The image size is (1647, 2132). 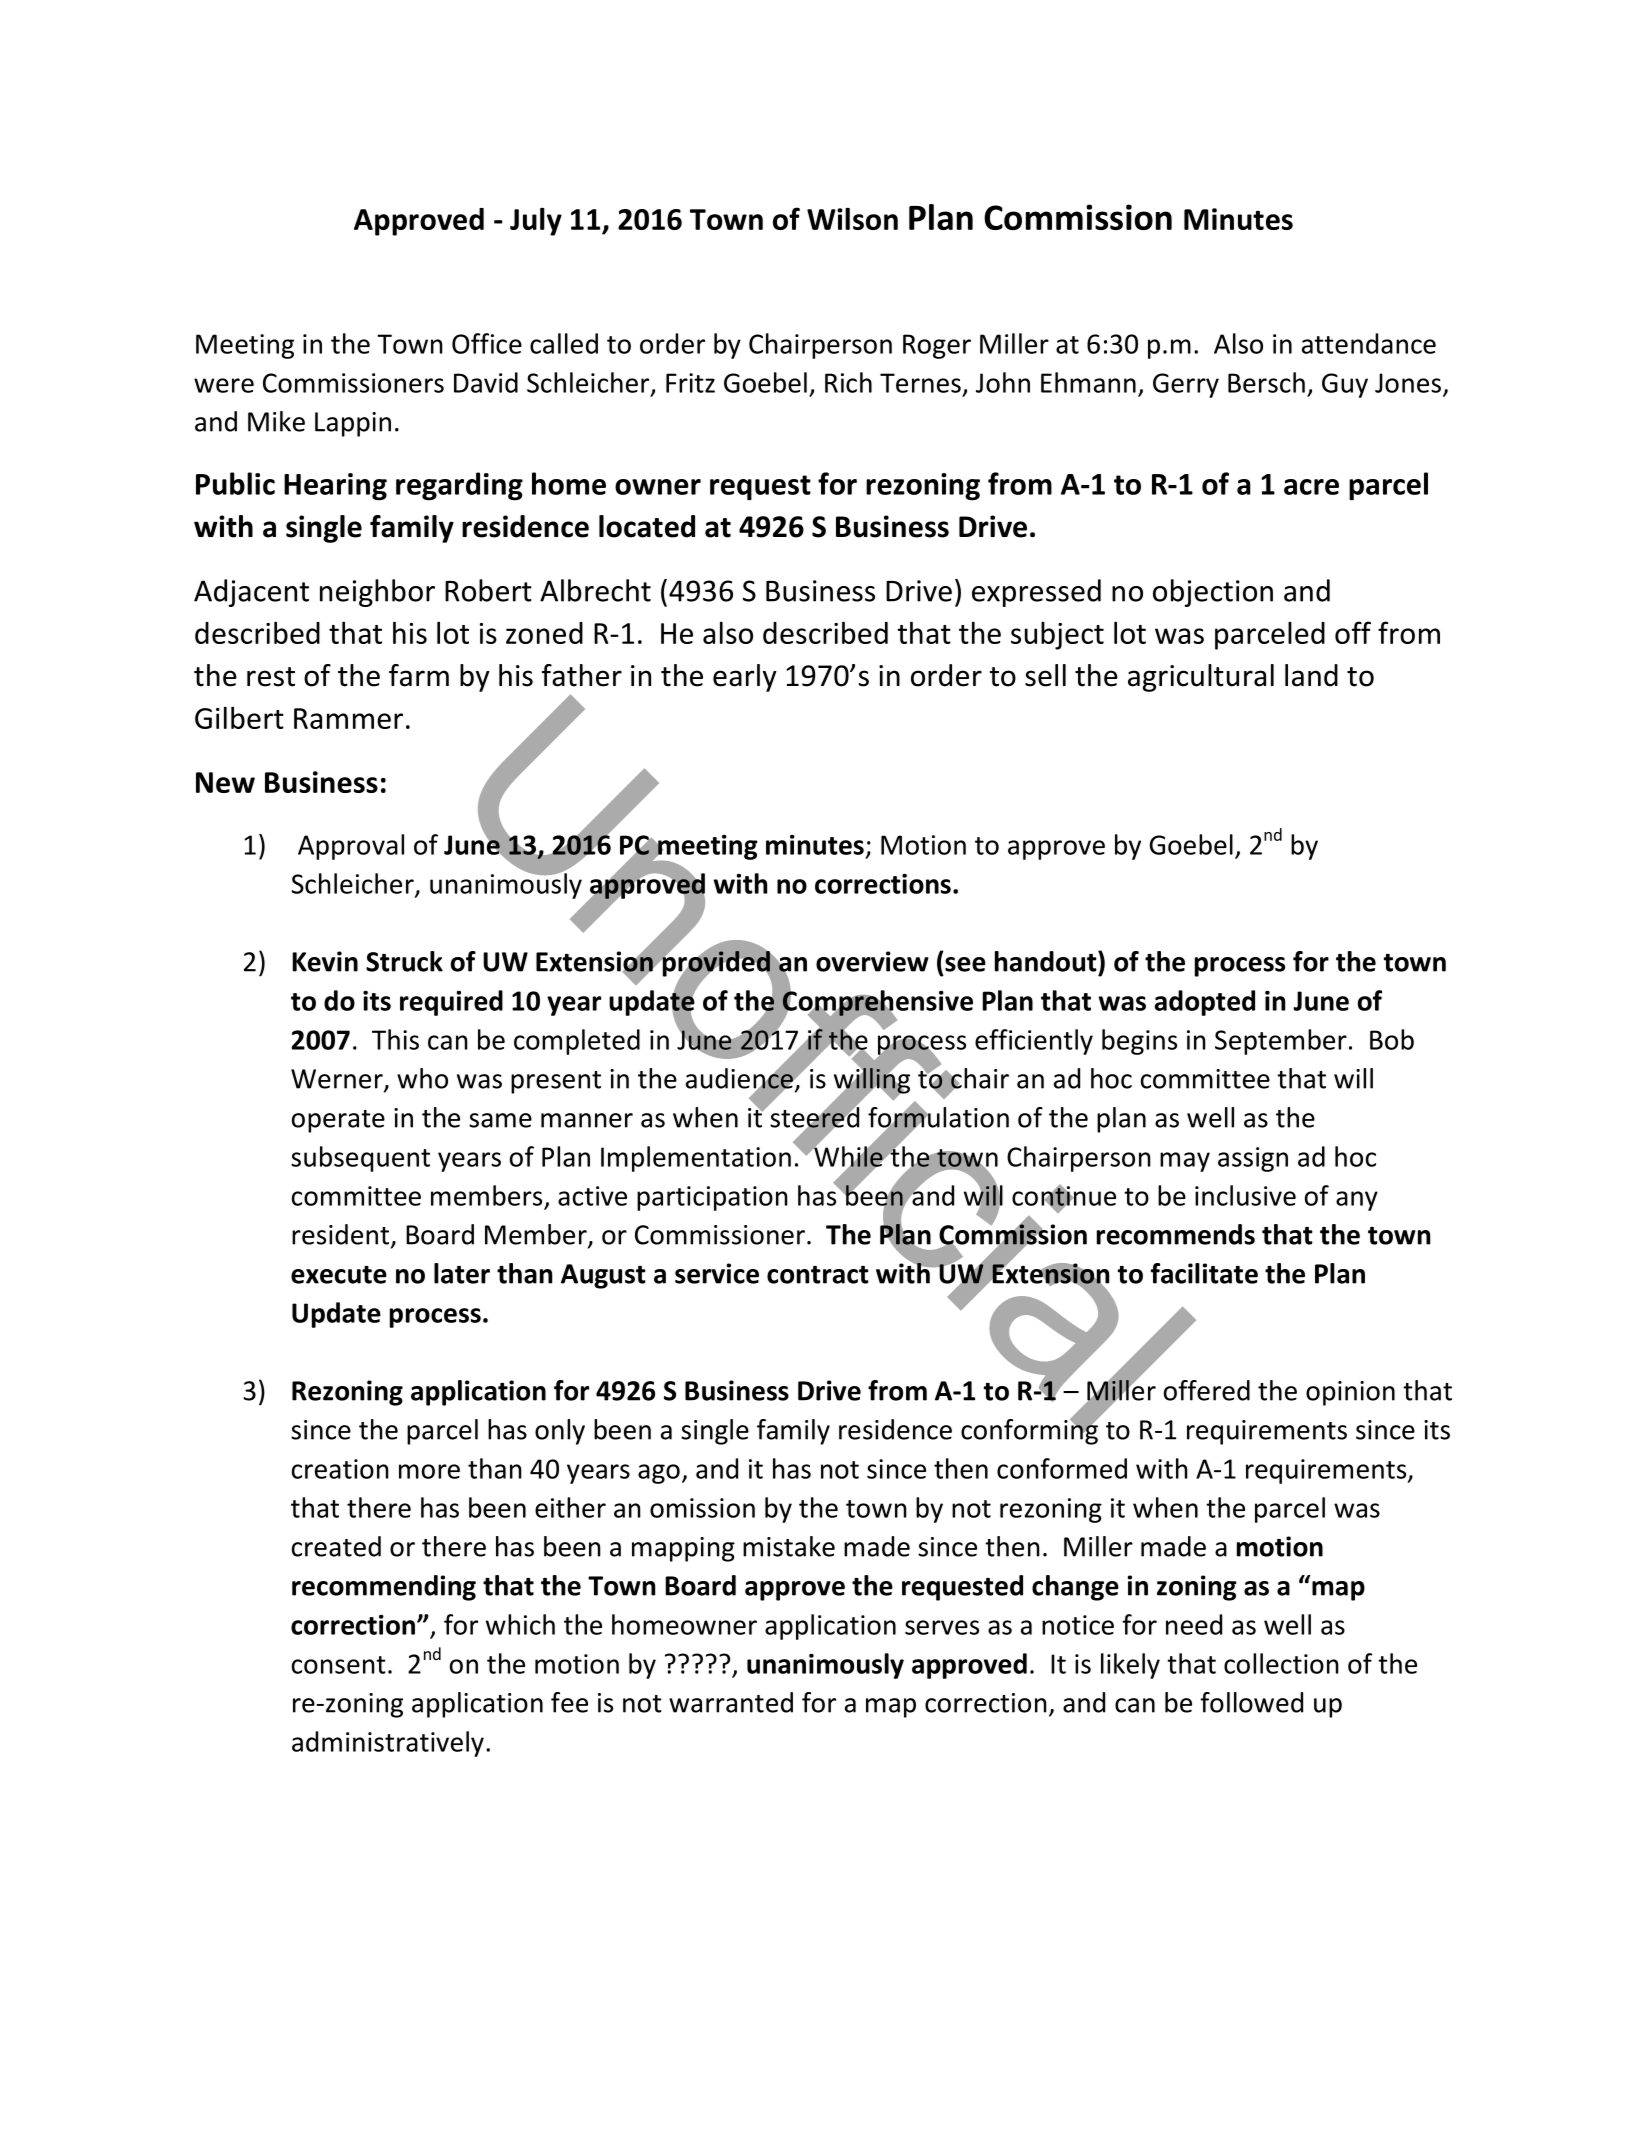 What do you see at coordinates (339, 1665) in the page?
I see `consent` at bounding box center [339, 1665].
